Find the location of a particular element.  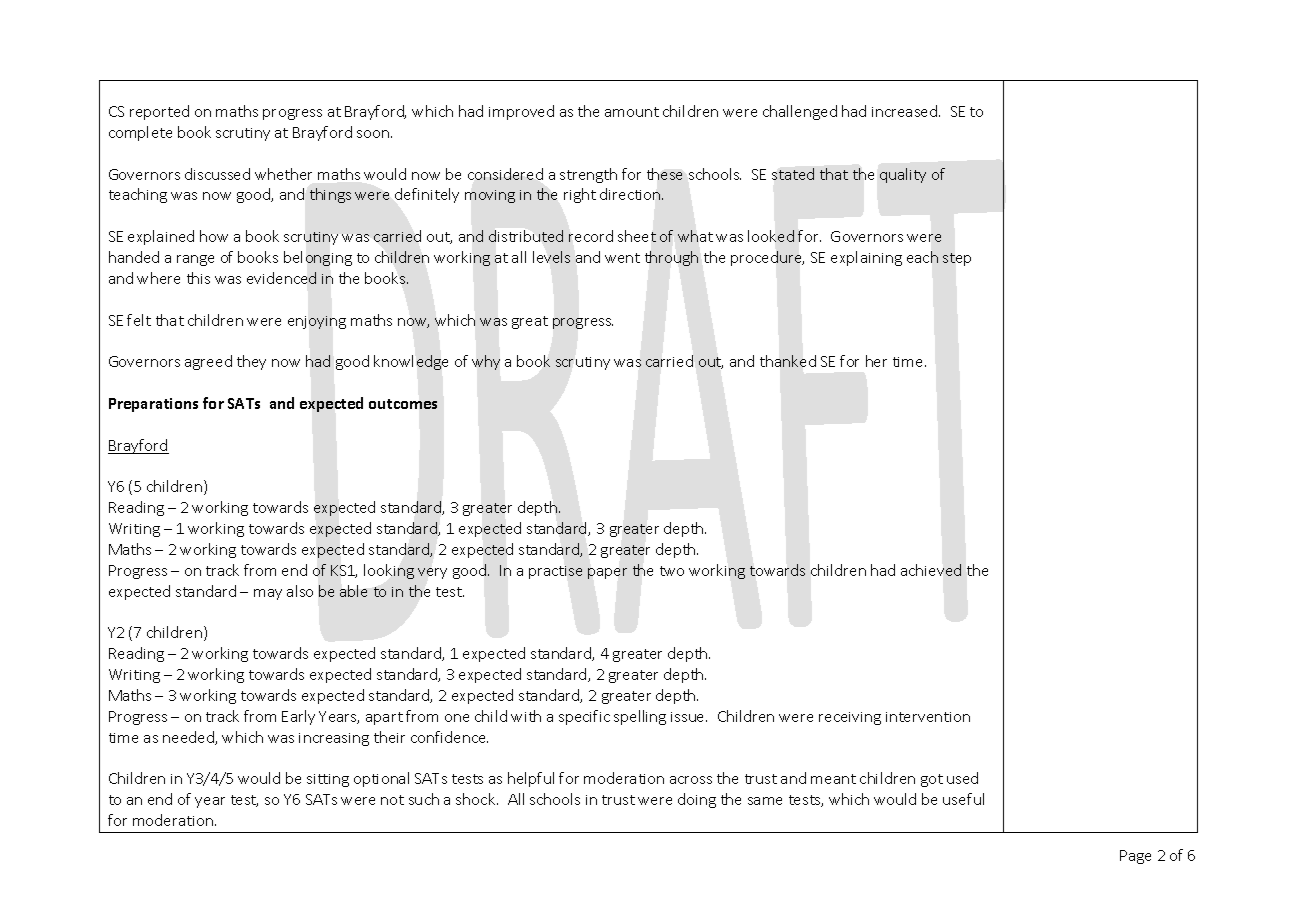

may is located at coordinates (268, 594).
